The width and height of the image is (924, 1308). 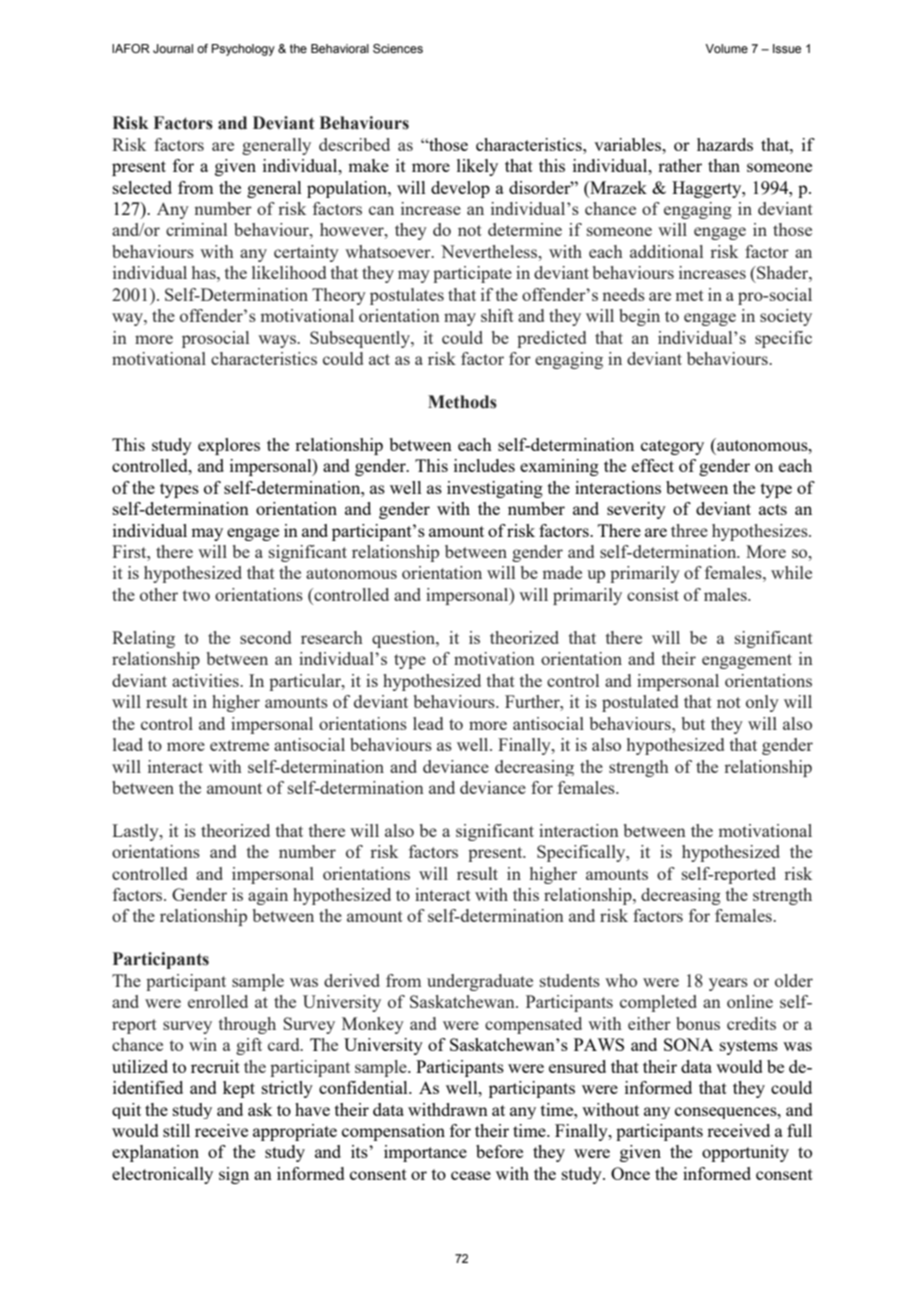 What do you see at coordinates (243, 50) in the image?
I see `Psychology` at bounding box center [243, 50].
